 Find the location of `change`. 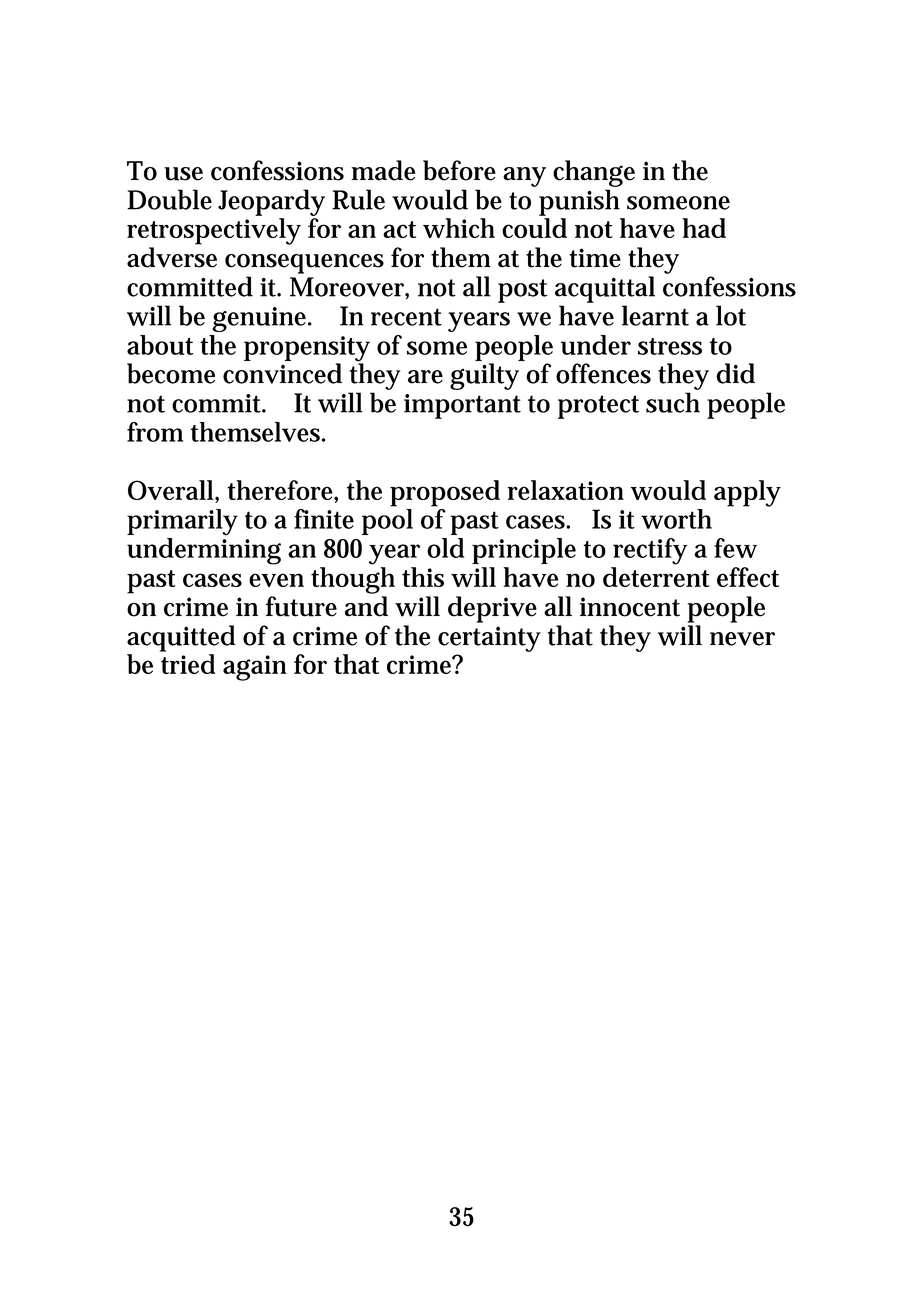

change is located at coordinates (594, 173).
